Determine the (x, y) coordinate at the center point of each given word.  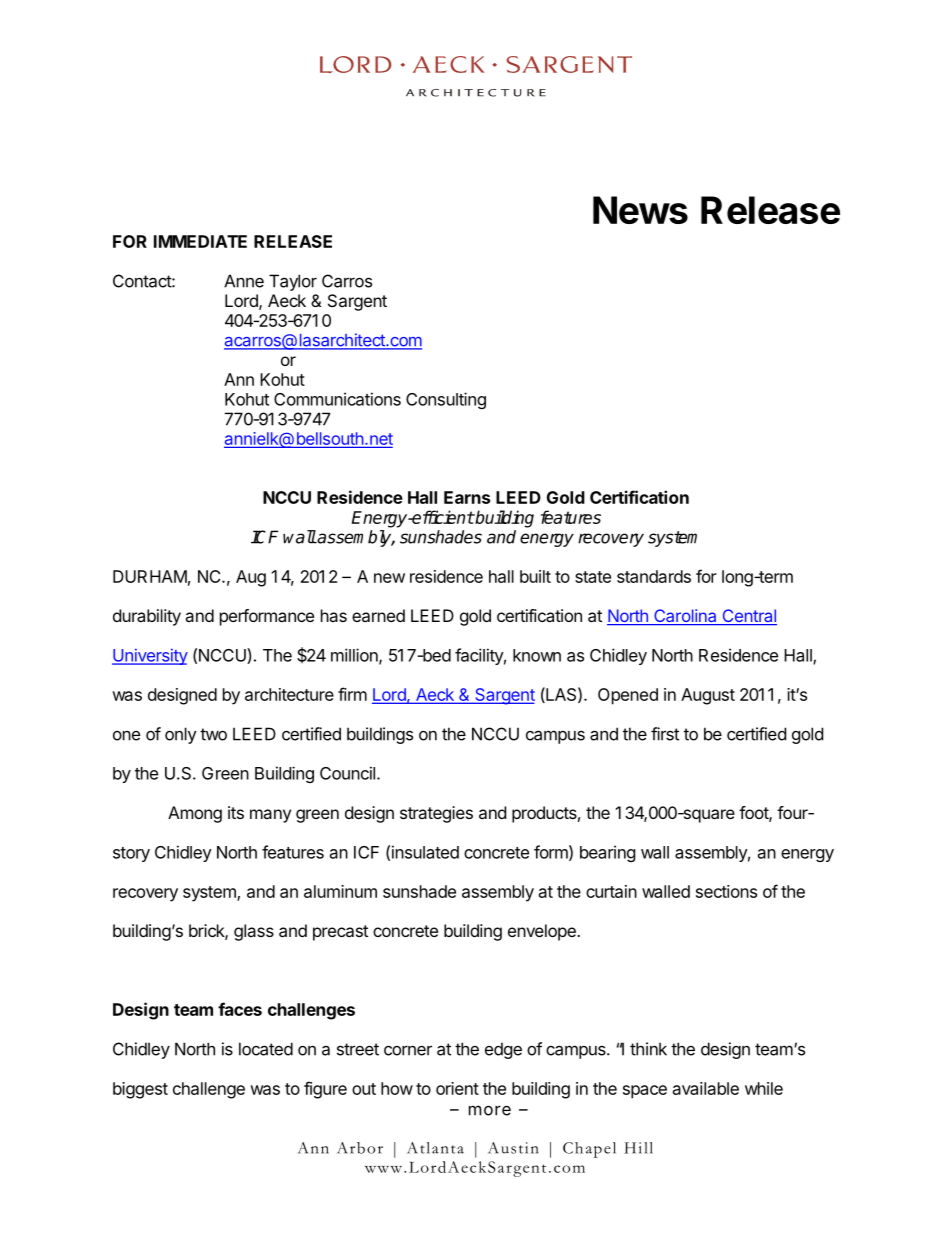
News (640, 210)
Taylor (293, 282)
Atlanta (435, 1148)
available (706, 1088)
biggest (140, 1090)
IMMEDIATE (200, 241)
